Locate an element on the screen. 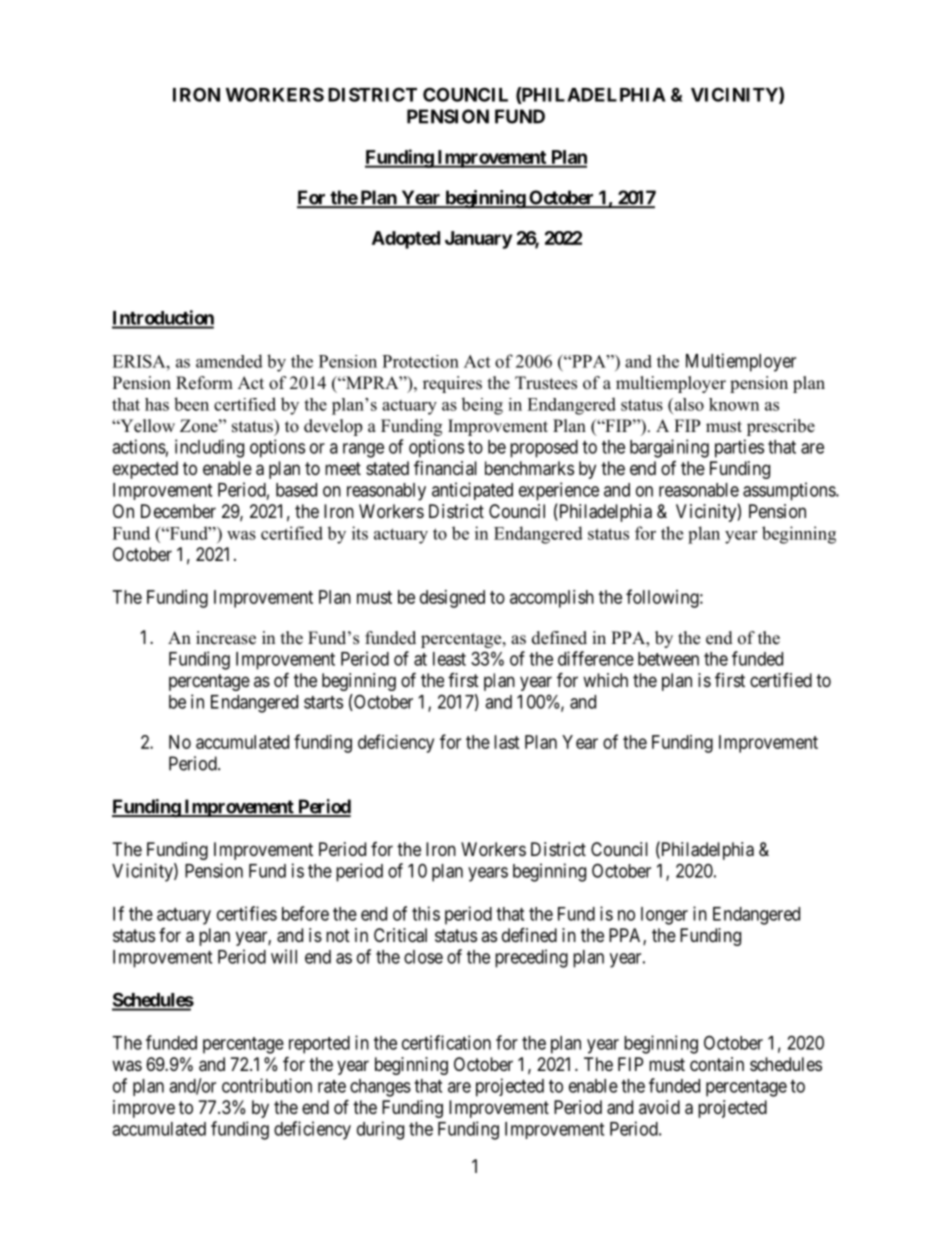 Image resolution: width=952 pixels, height=1233 pixels. longer is located at coordinates (664, 916).
